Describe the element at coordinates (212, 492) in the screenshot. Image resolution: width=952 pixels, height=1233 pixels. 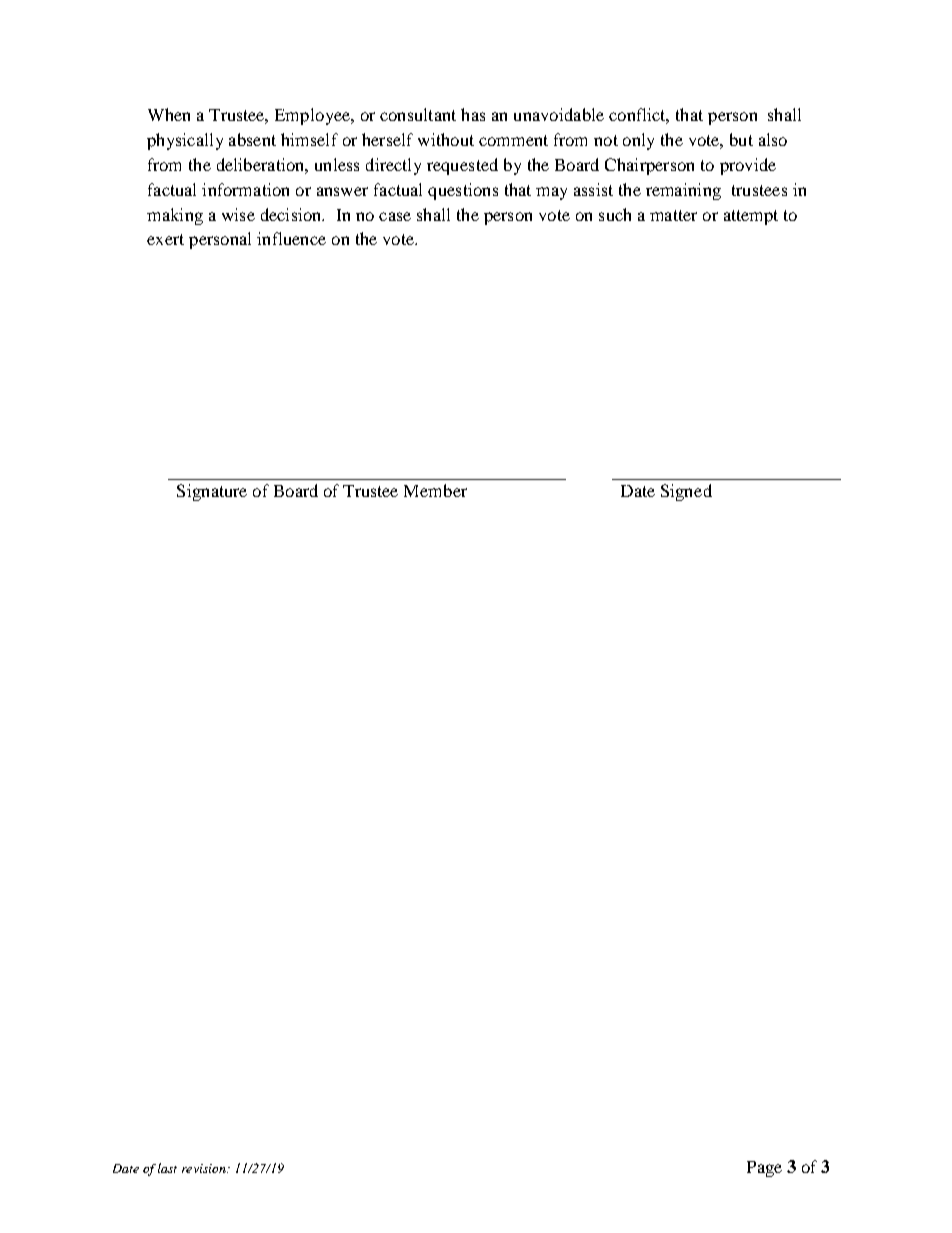
I see `Signature` at that location.
